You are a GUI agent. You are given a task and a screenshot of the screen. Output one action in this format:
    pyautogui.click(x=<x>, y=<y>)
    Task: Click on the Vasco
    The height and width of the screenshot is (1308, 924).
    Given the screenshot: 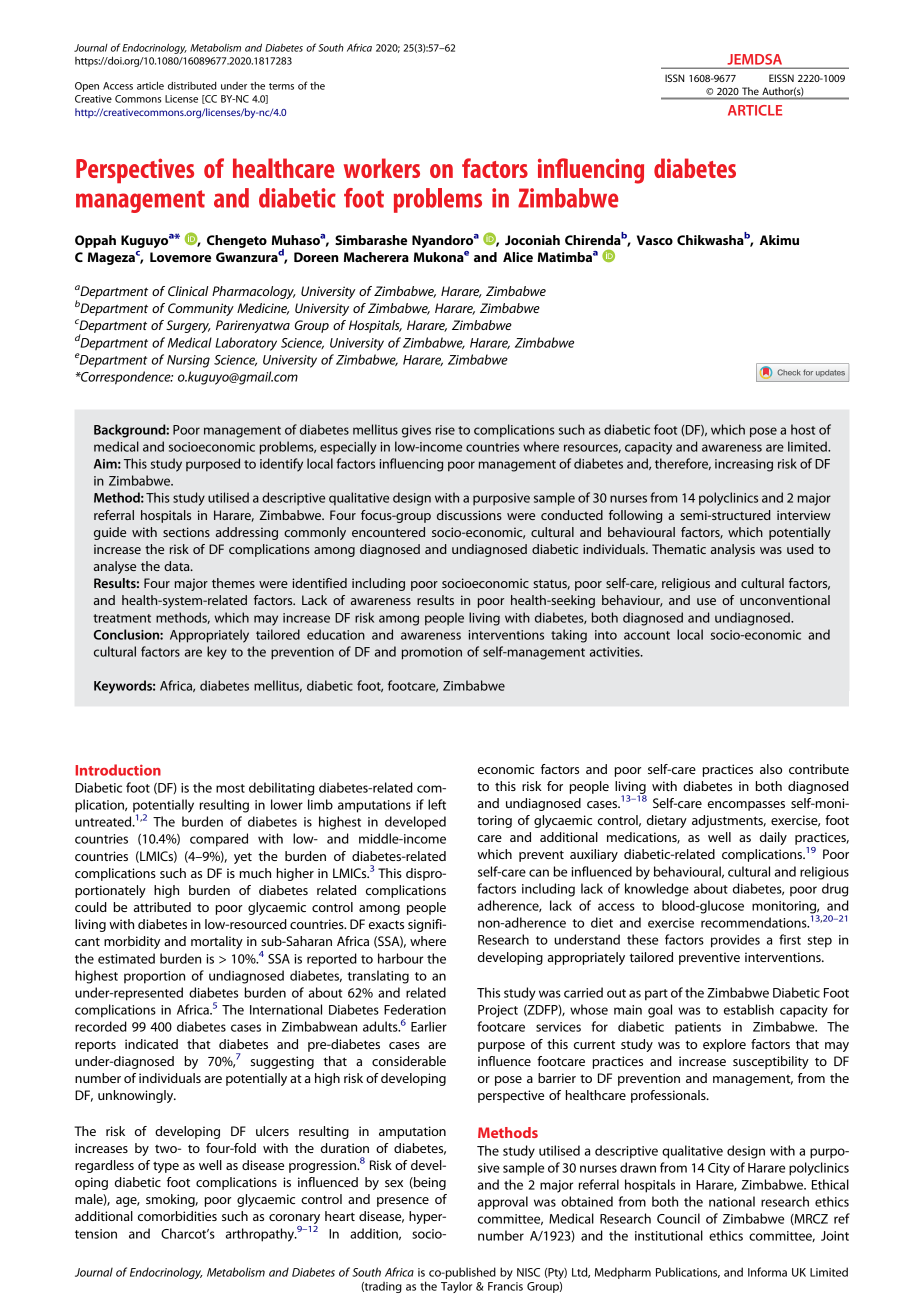 What is the action you would take?
    pyautogui.click(x=655, y=240)
